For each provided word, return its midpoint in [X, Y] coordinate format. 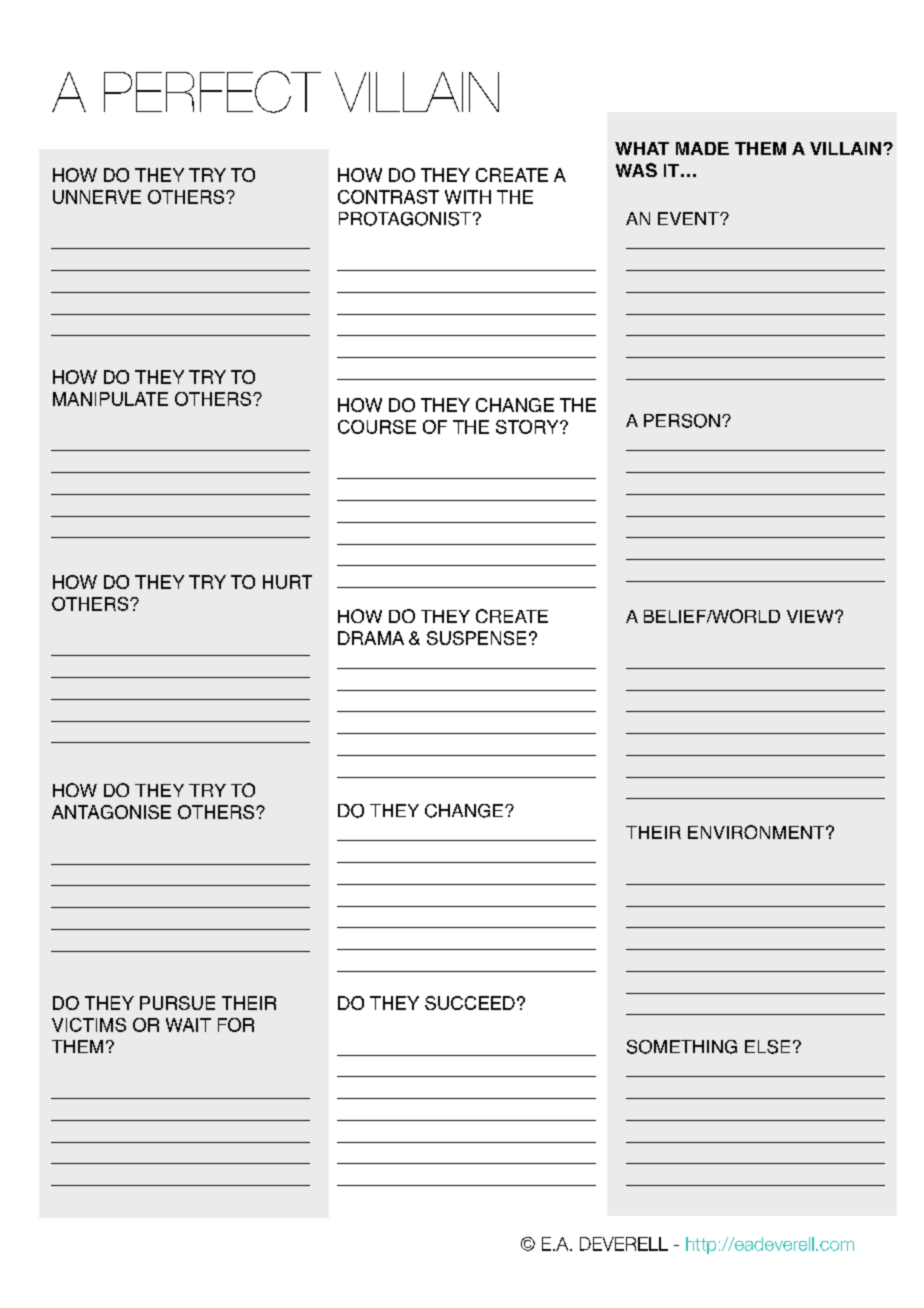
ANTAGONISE [111, 812]
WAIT [188, 1025]
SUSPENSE [476, 638]
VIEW [811, 616]
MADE [702, 148]
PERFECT [212, 92]
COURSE [377, 427]
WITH [468, 197]
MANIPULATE [110, 399]
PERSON [682, 421]
